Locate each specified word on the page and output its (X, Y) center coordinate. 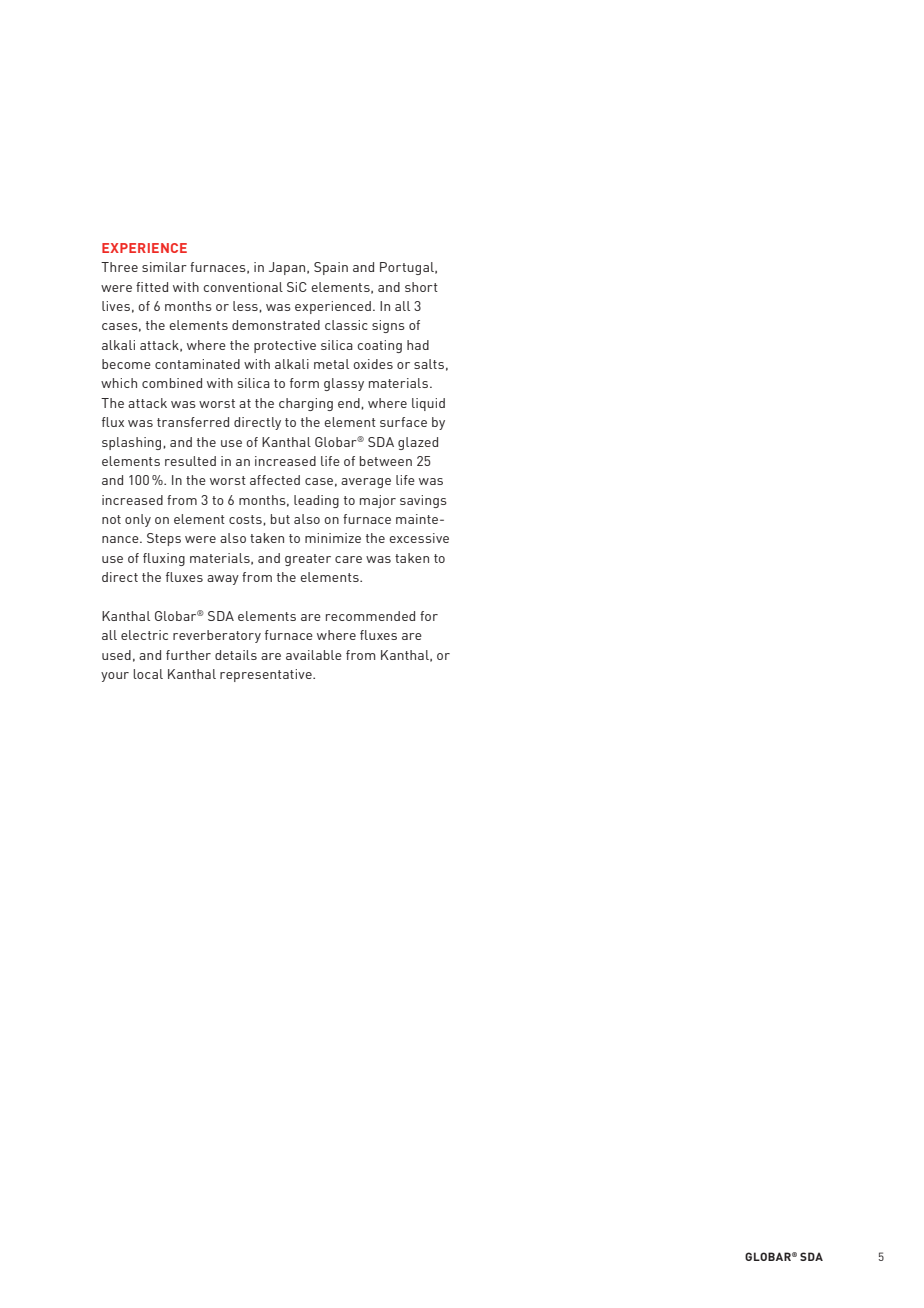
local (148, 674)
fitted (152, 287)
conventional (243, 287)
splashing (133, 443)
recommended (370, 616)
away (223, 580)
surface (403, 422)
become (126, 364)
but (280, 519)
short (421, 287)
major (378, 501)
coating (379, 346)
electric (144, 635)
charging (306, 404)
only (138, 520)
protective (285, 346)
